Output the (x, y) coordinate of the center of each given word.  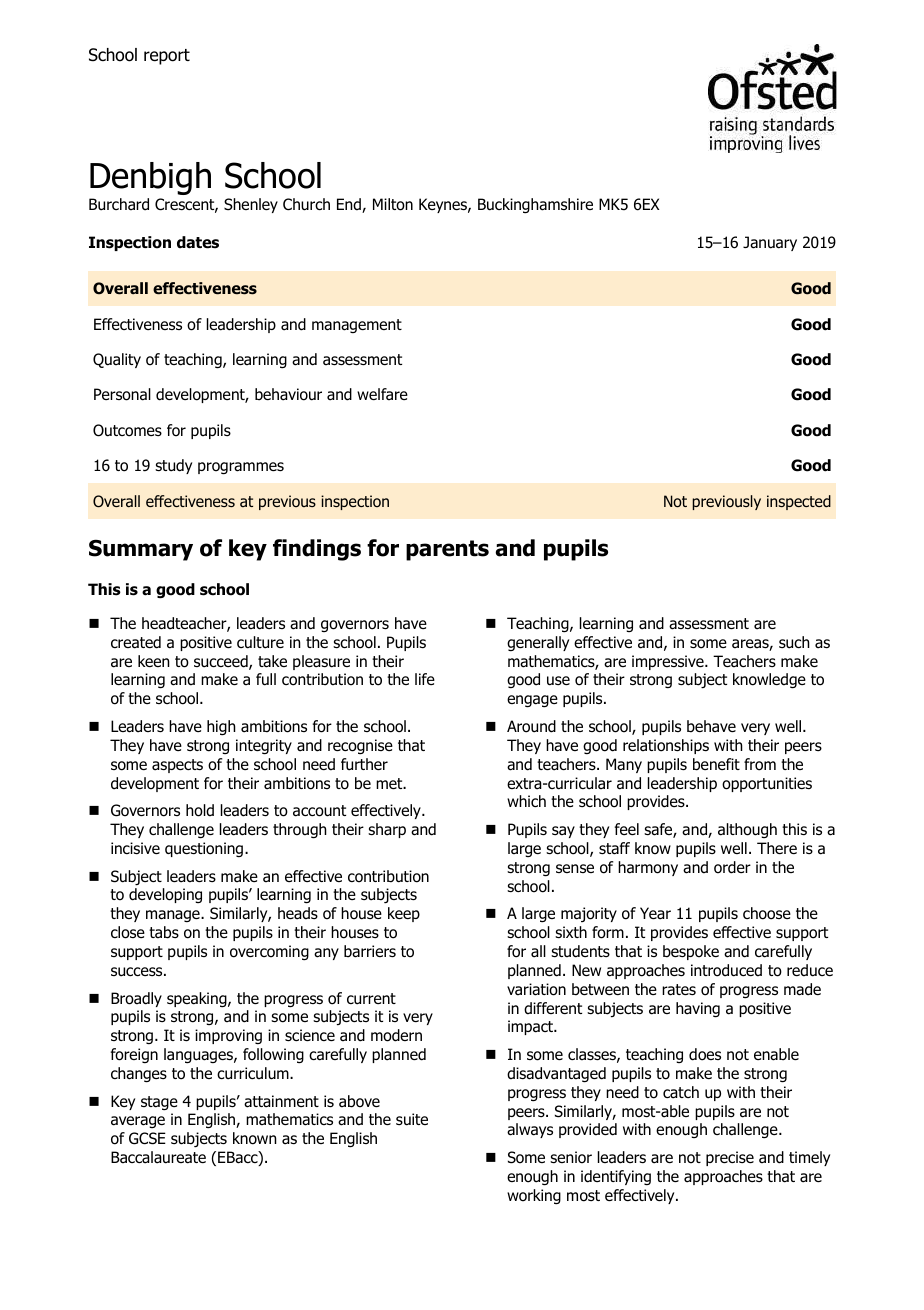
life (425, 679)
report (167, 57)
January (770, 243)
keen (154, 661)
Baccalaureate (158, 1157)
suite (412, 1119)
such (794, 642)
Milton (393, 204)
